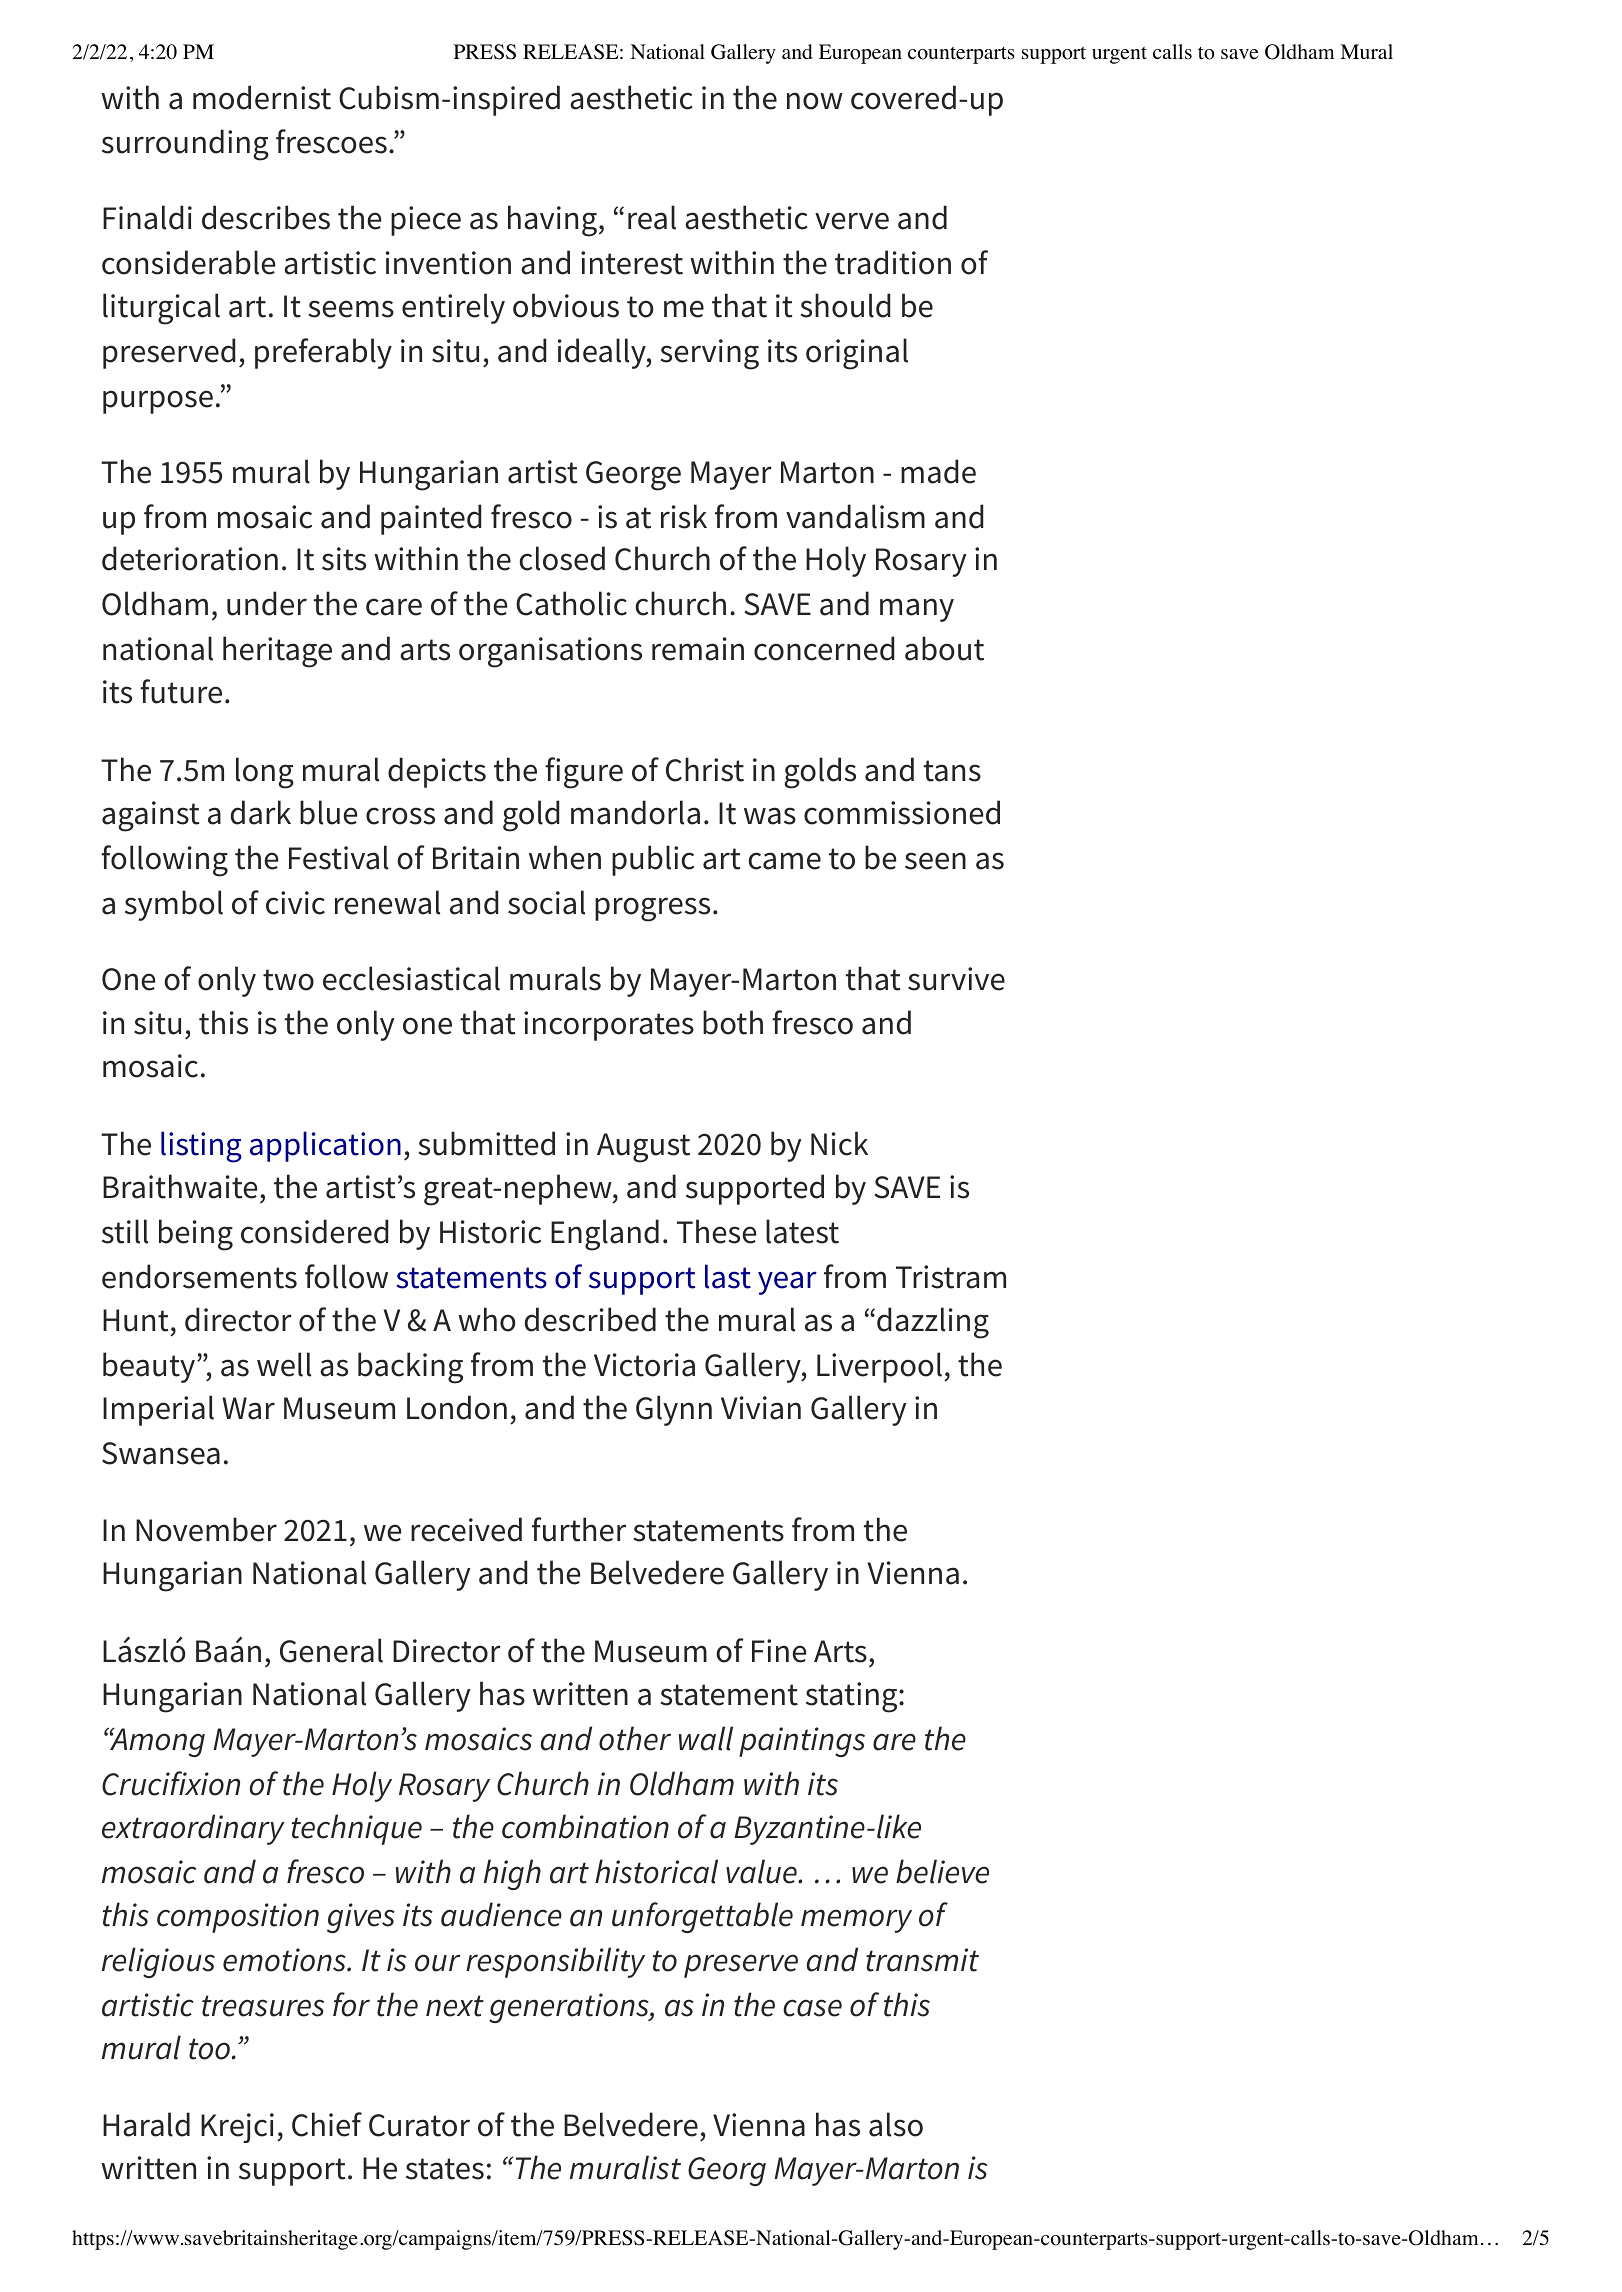  Describe the element at coordinates (896, 2124) in the screenshot. I see `also` at that location.
